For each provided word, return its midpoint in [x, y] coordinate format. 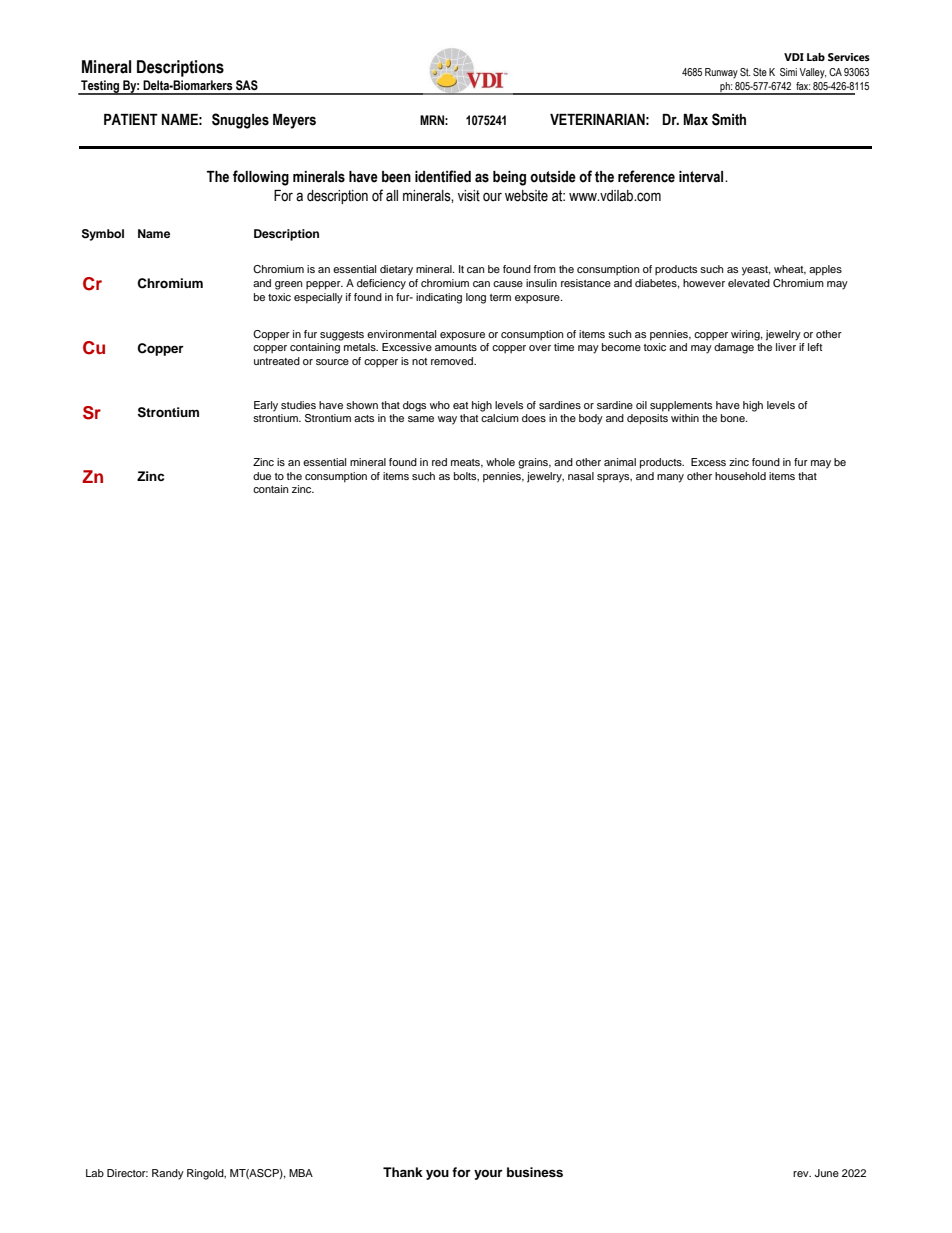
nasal [581, 476]
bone [734, 418]
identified [443, 176]
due [262, 476]
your [488, 1174]
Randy [168, 1174]
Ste [760, 72]
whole [500, 462]
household [740, 476]
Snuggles [240, 121]
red [439, 462]
